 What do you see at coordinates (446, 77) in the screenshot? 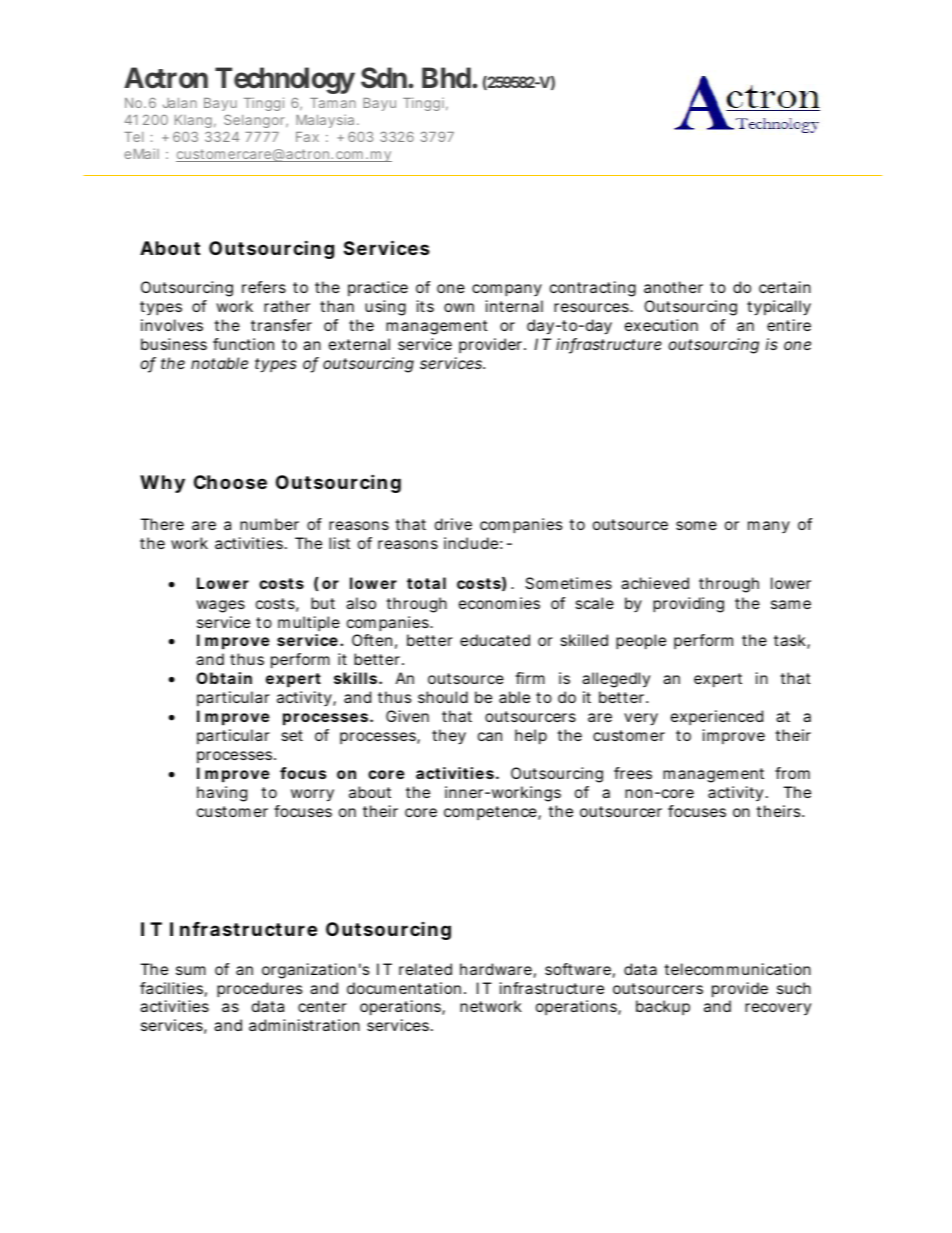
I see `Bhd` at bounding box center [446, 77].
